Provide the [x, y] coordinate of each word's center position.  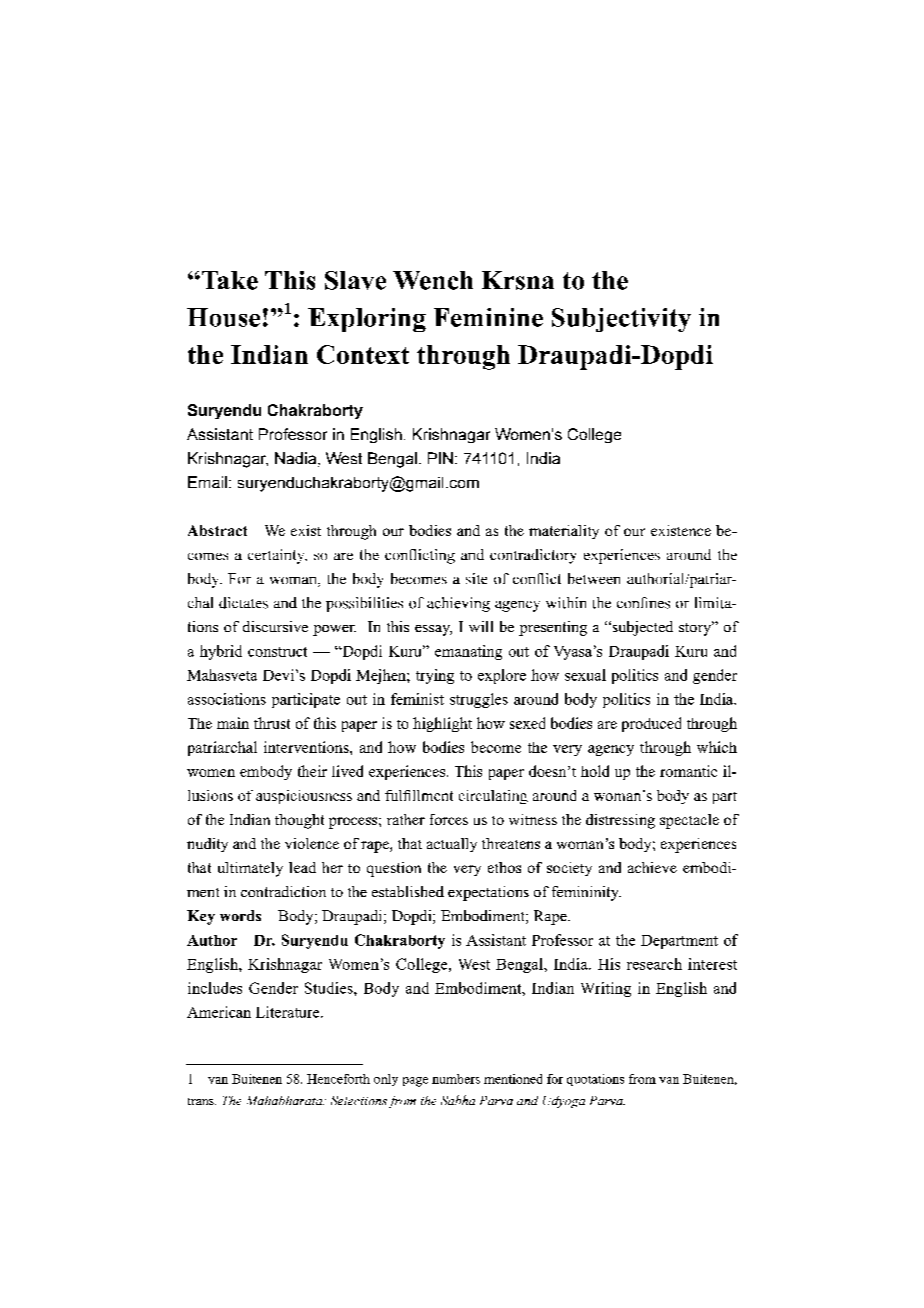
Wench [433, 280]
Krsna [518, 280]
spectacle [689, 821]
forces [449, 819]
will [481, 626]
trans [202, 1101]
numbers [456, 1079]
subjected [641, 628]
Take [228, 280]
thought [299, 821]
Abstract [217, 530]
